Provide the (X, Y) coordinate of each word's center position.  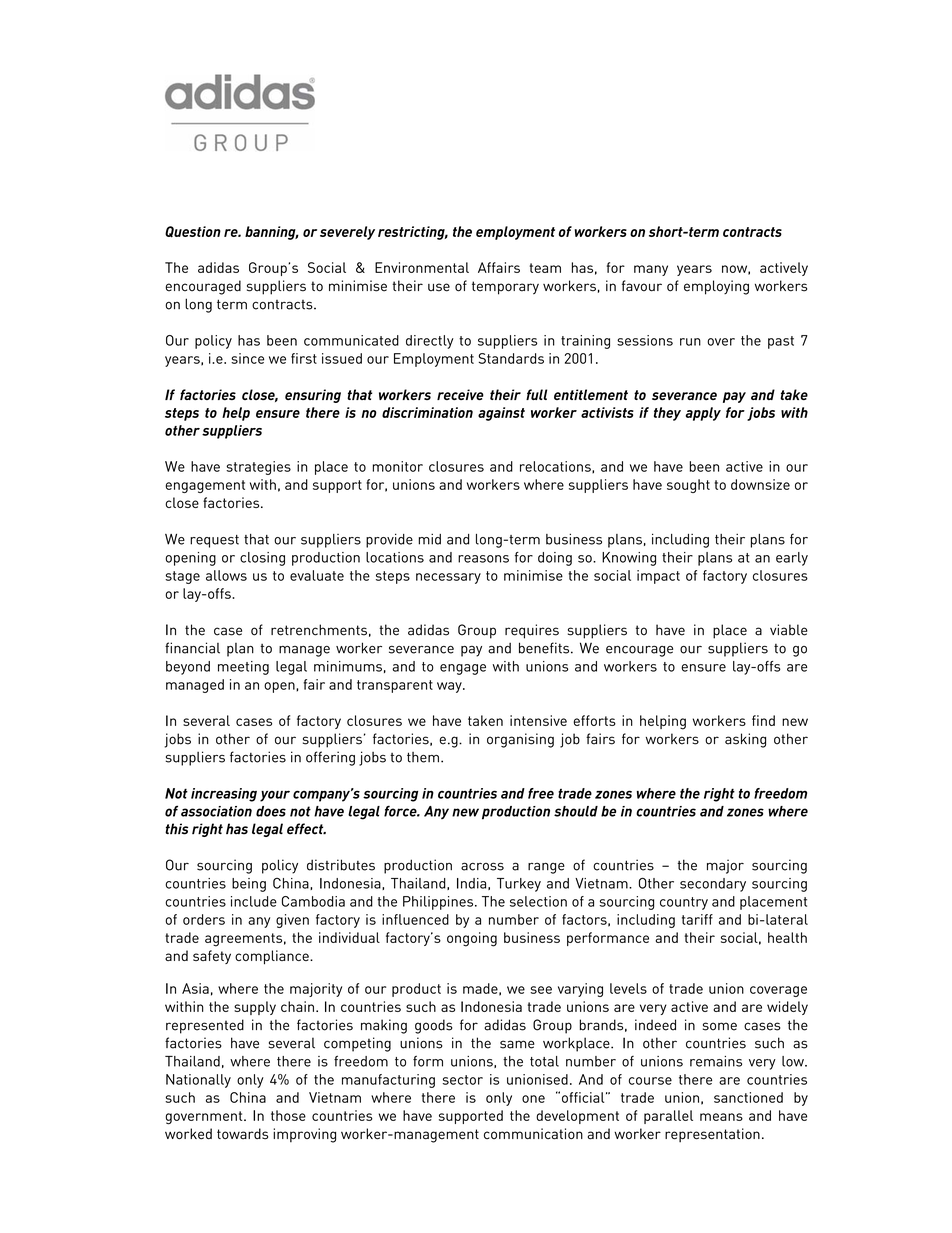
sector (463, 1080)
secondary (713, 885)
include (254, 901)
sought (688, 486)
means (721, 1117)
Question (193, 232)
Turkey (519, 885)
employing (716, 287)
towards (242, 1134)
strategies (258, 468)
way (450, 687)
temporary (505, 288)
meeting (243, 668)
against (501, 414)
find (763, 720)
